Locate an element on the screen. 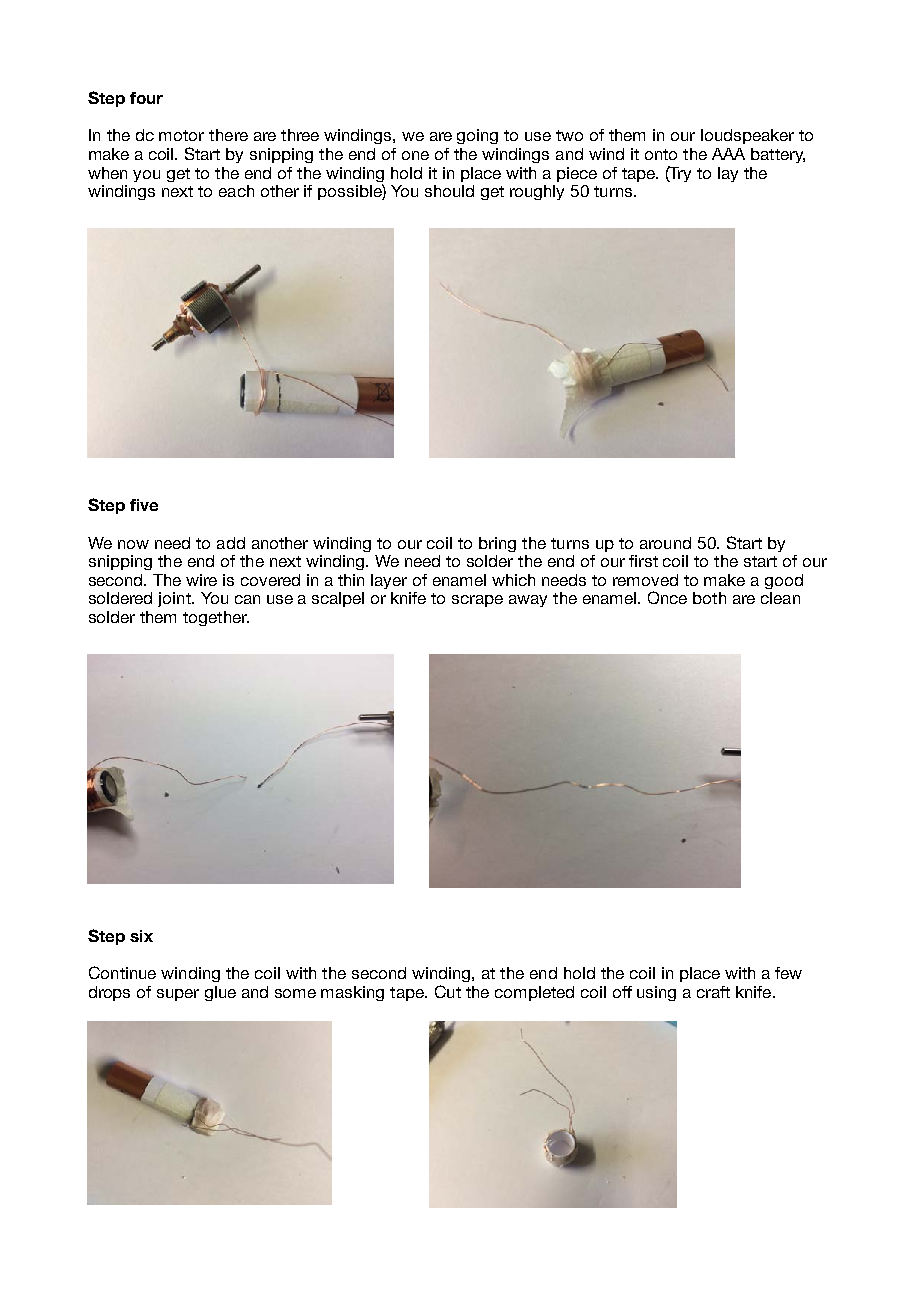 This screenshot has width=924, height=1308. bring is located at coordinates (497, 544).
